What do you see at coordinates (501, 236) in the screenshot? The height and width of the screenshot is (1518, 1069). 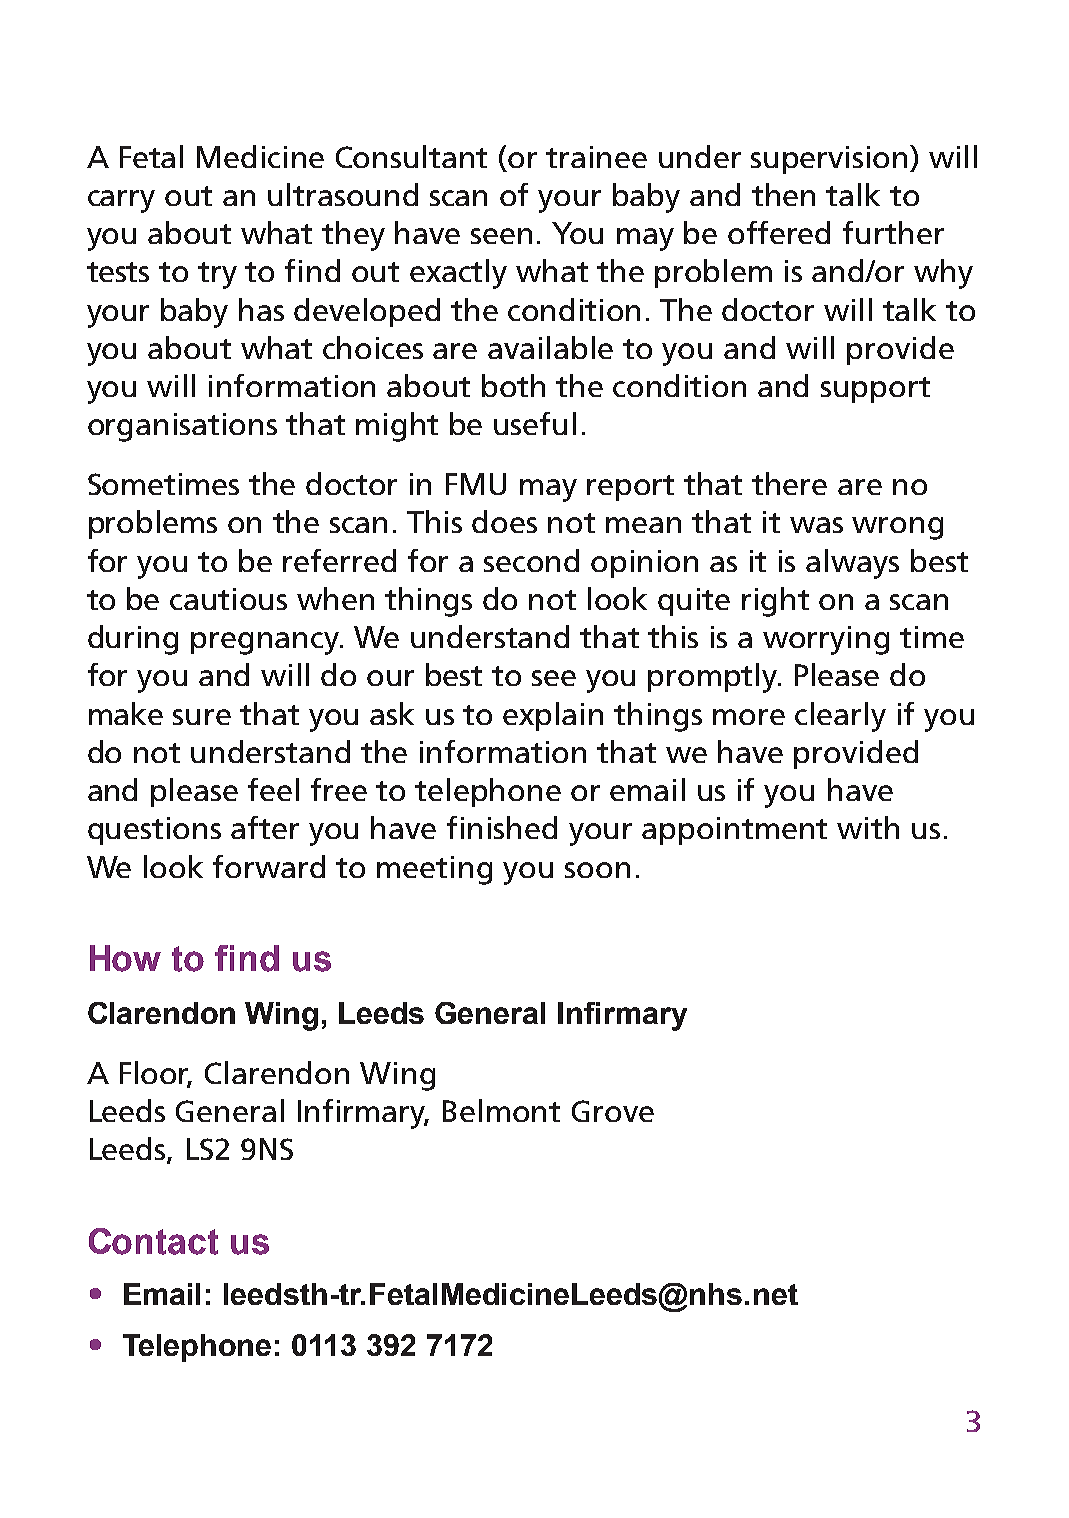 I see `seen` at bounding box center [501, 236].
